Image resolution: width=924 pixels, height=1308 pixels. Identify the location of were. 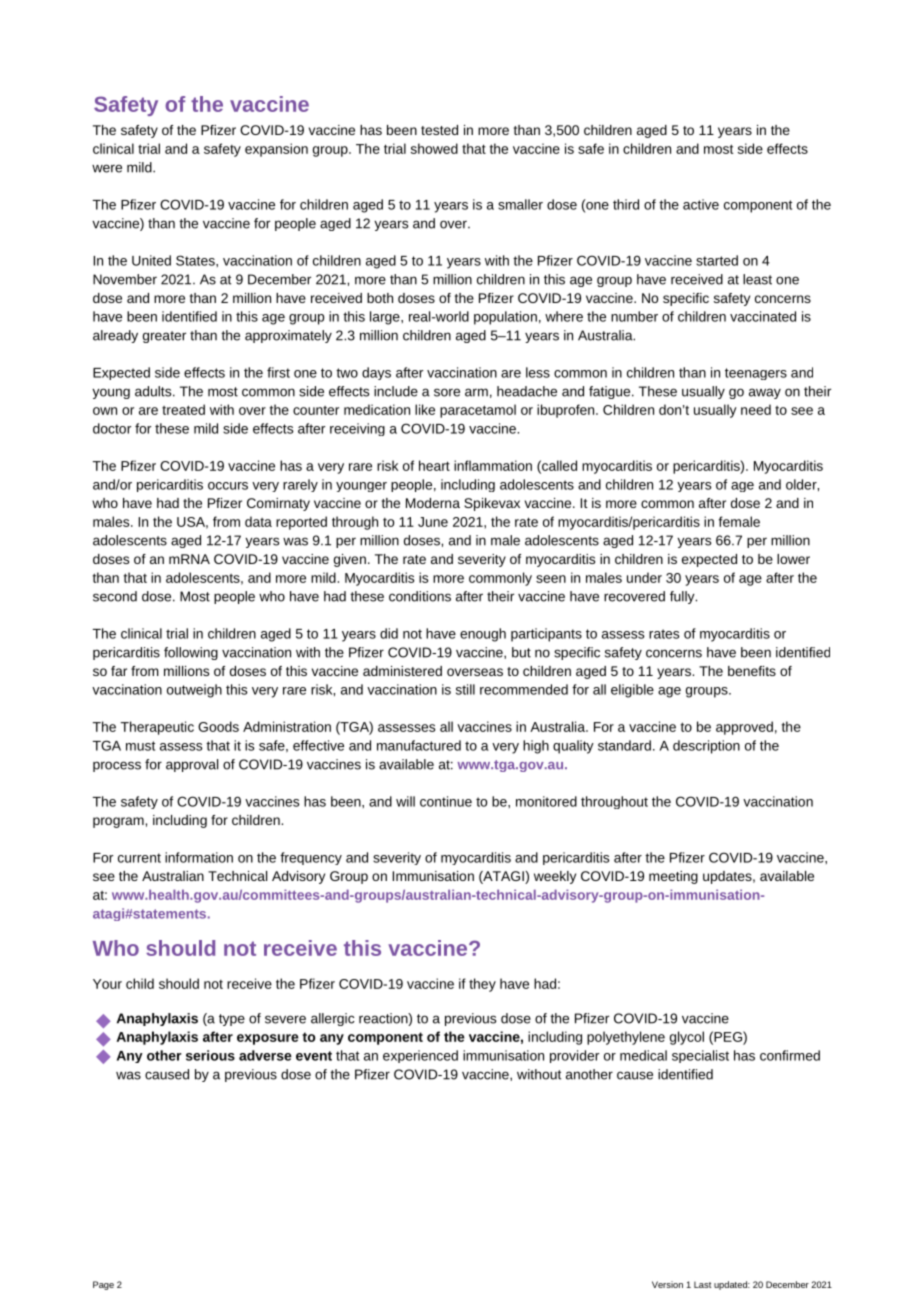
(107, 168).
